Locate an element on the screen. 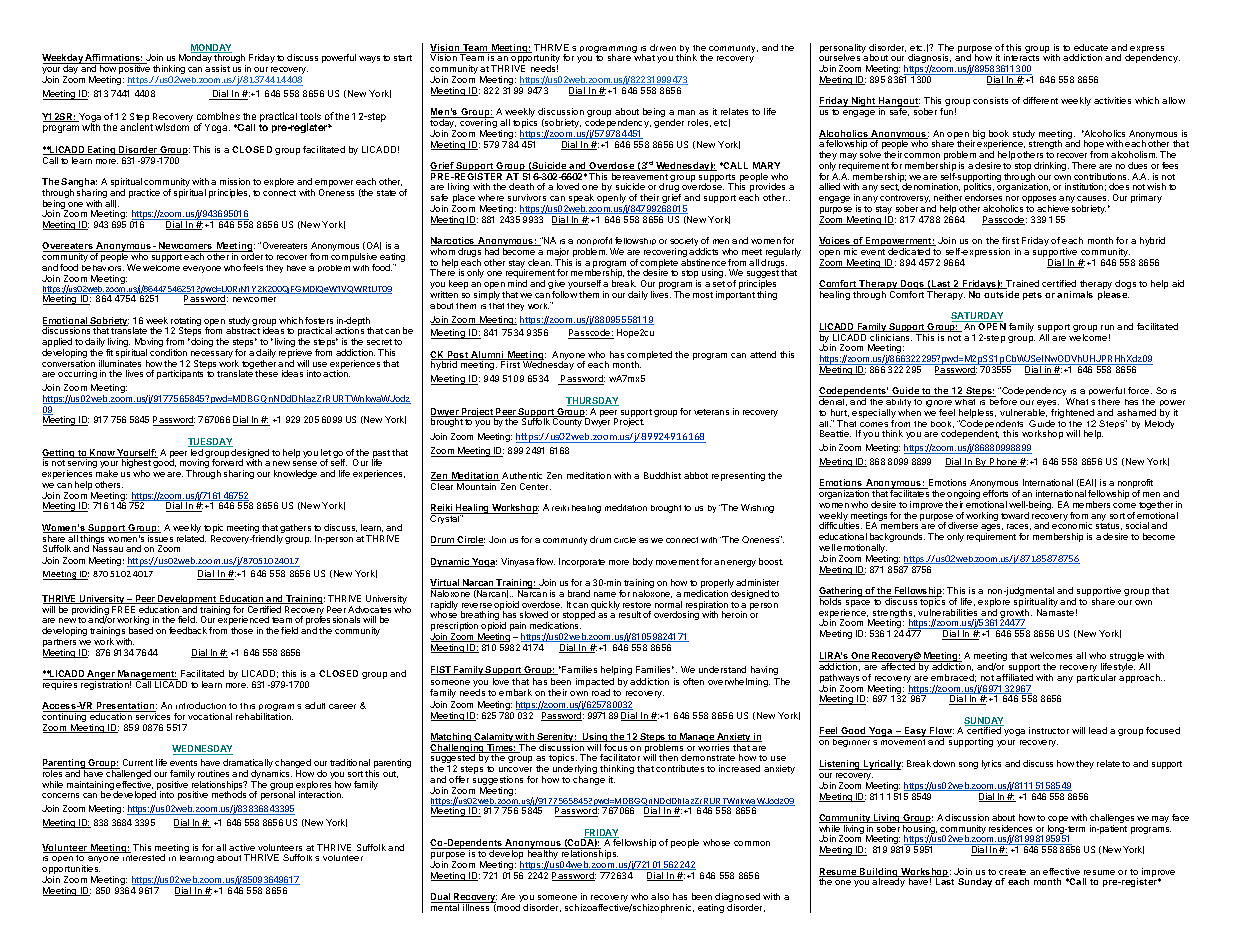 The height and width of the screenshot is (952, 1233). also is located at coordinates (660, 896).
